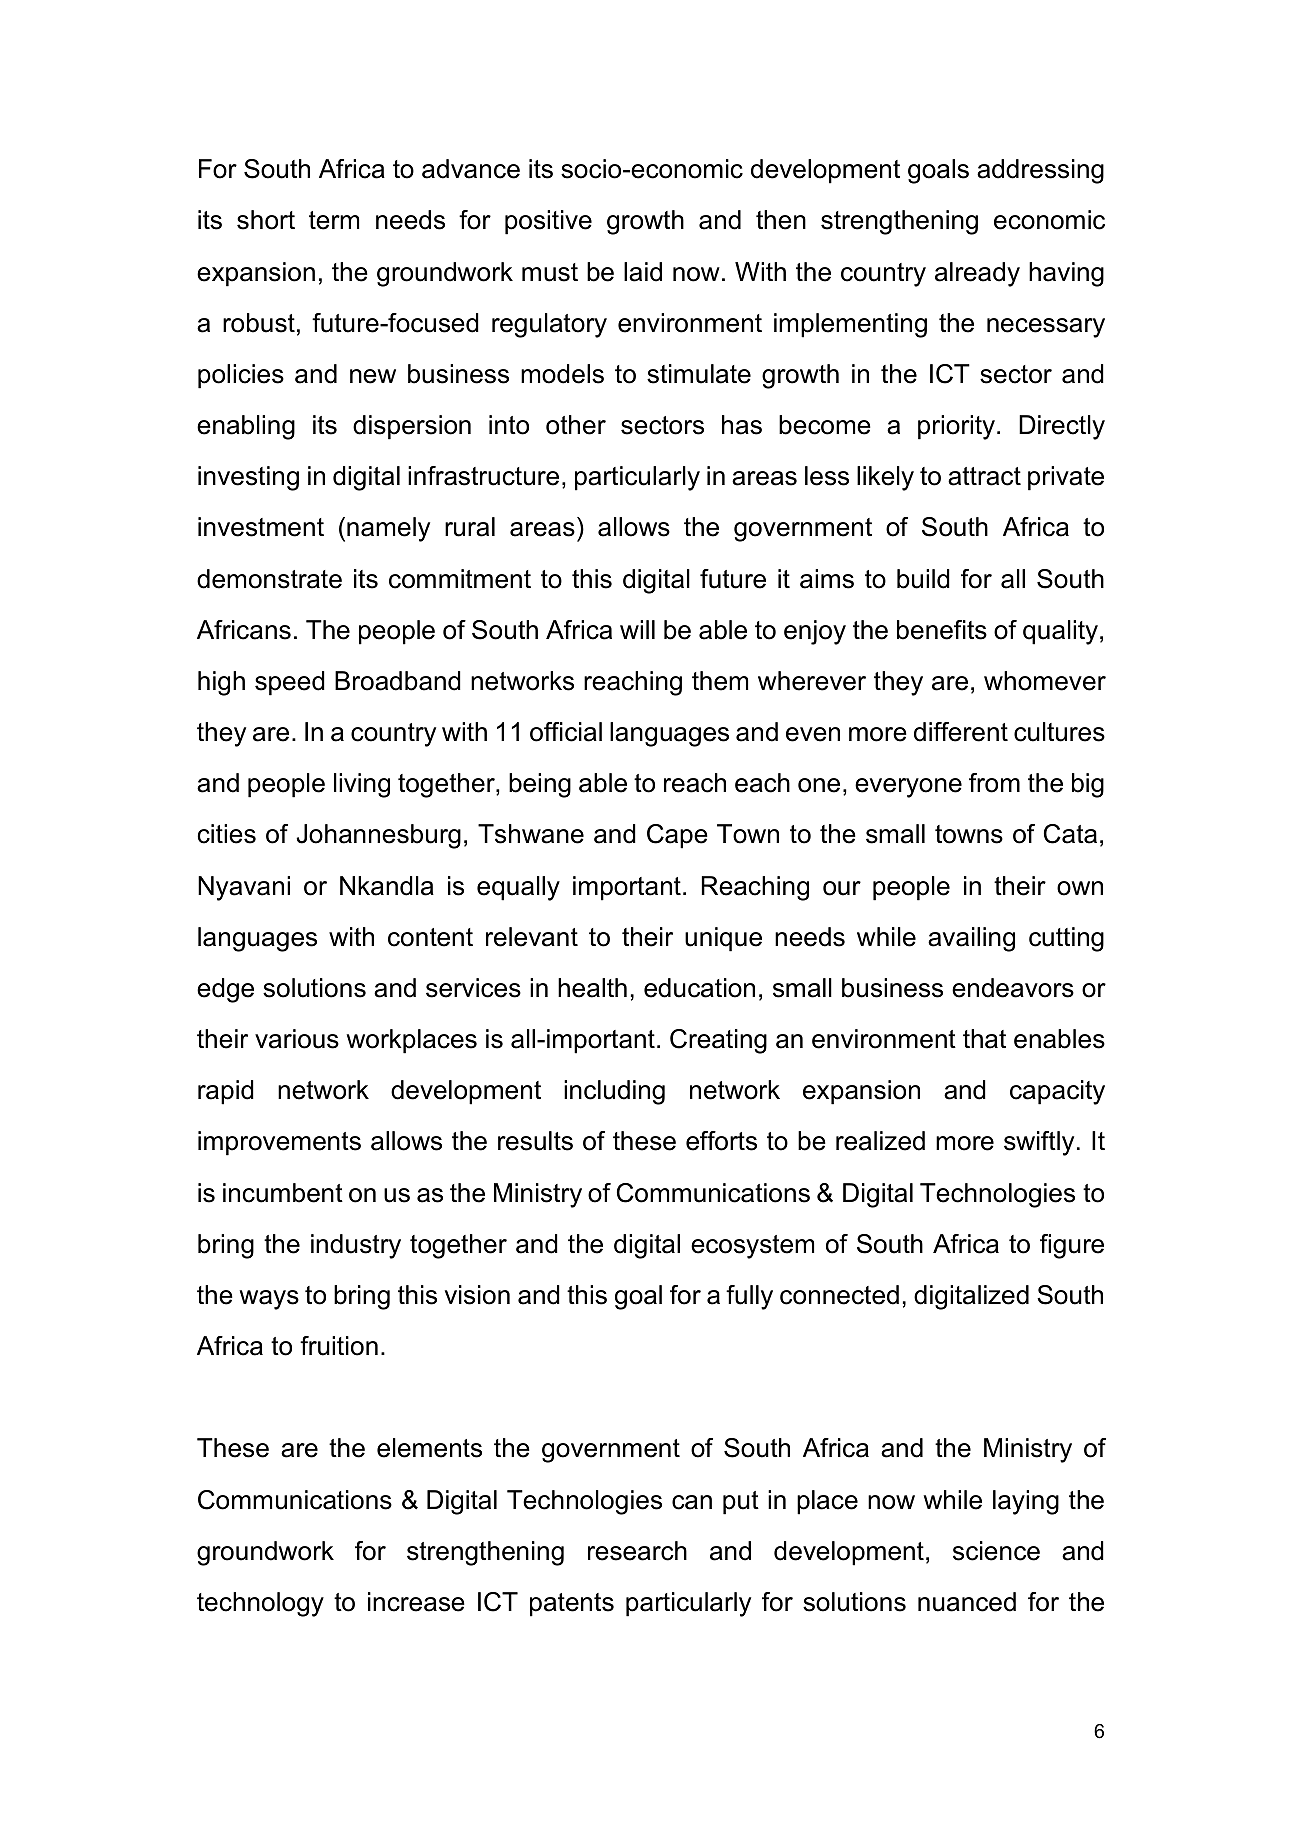  I want to click on addressing, so click(1040, 171).
